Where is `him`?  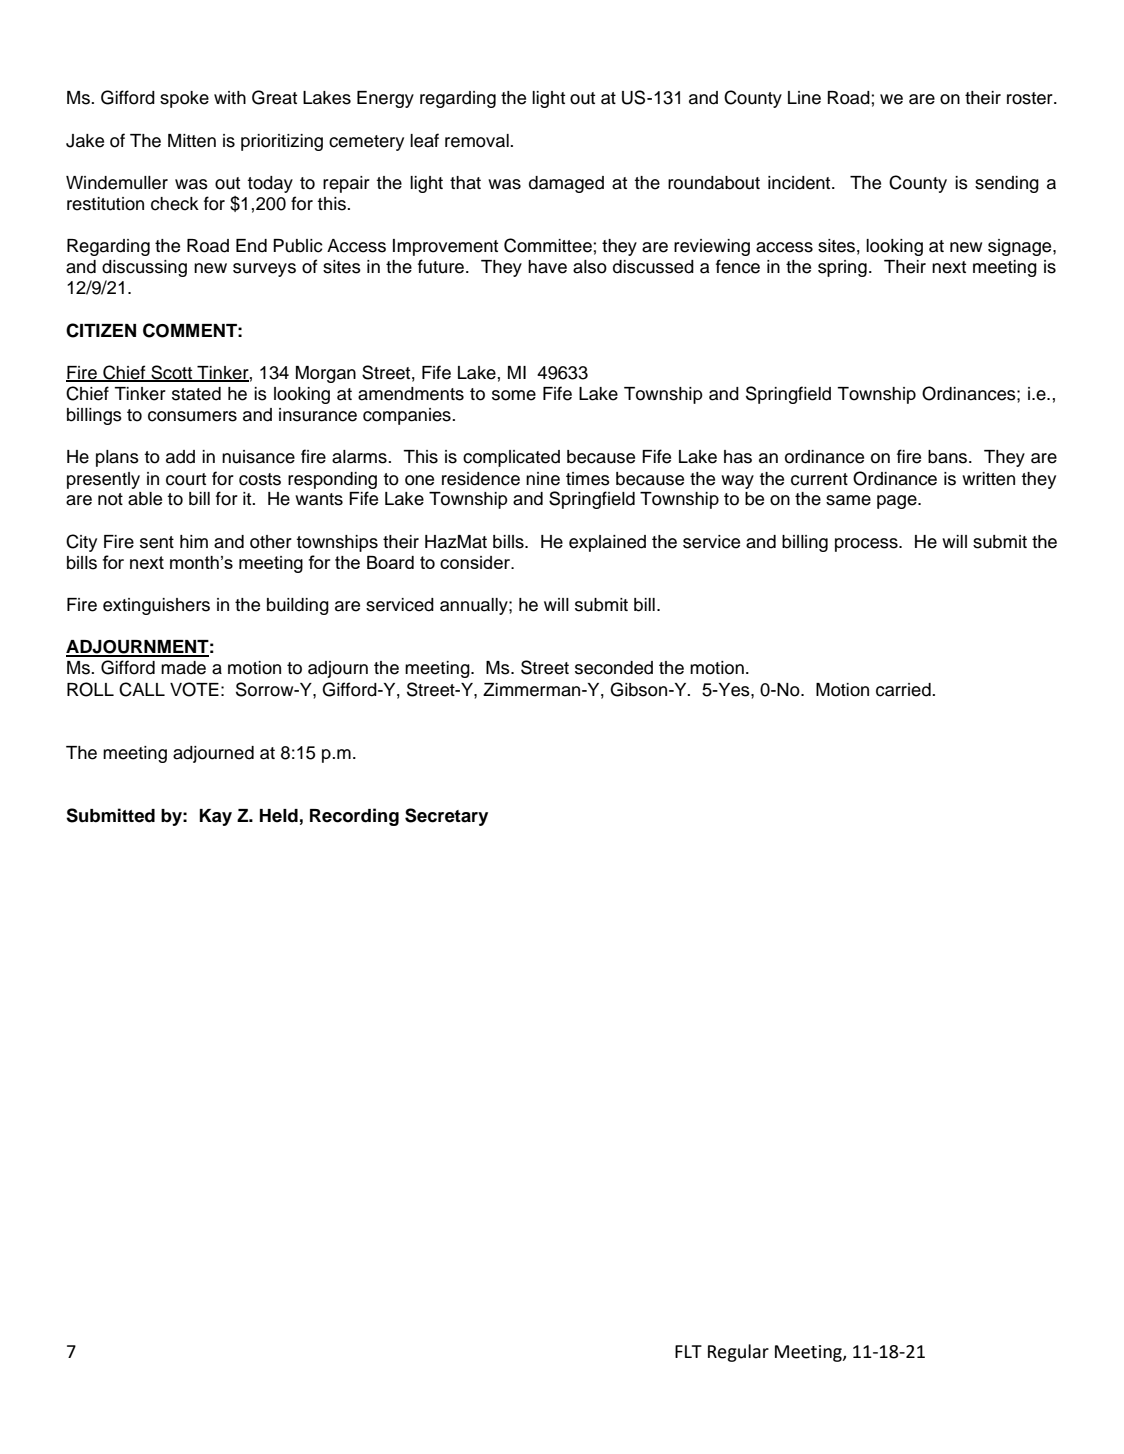 him is located at coordinates (194, 541).
